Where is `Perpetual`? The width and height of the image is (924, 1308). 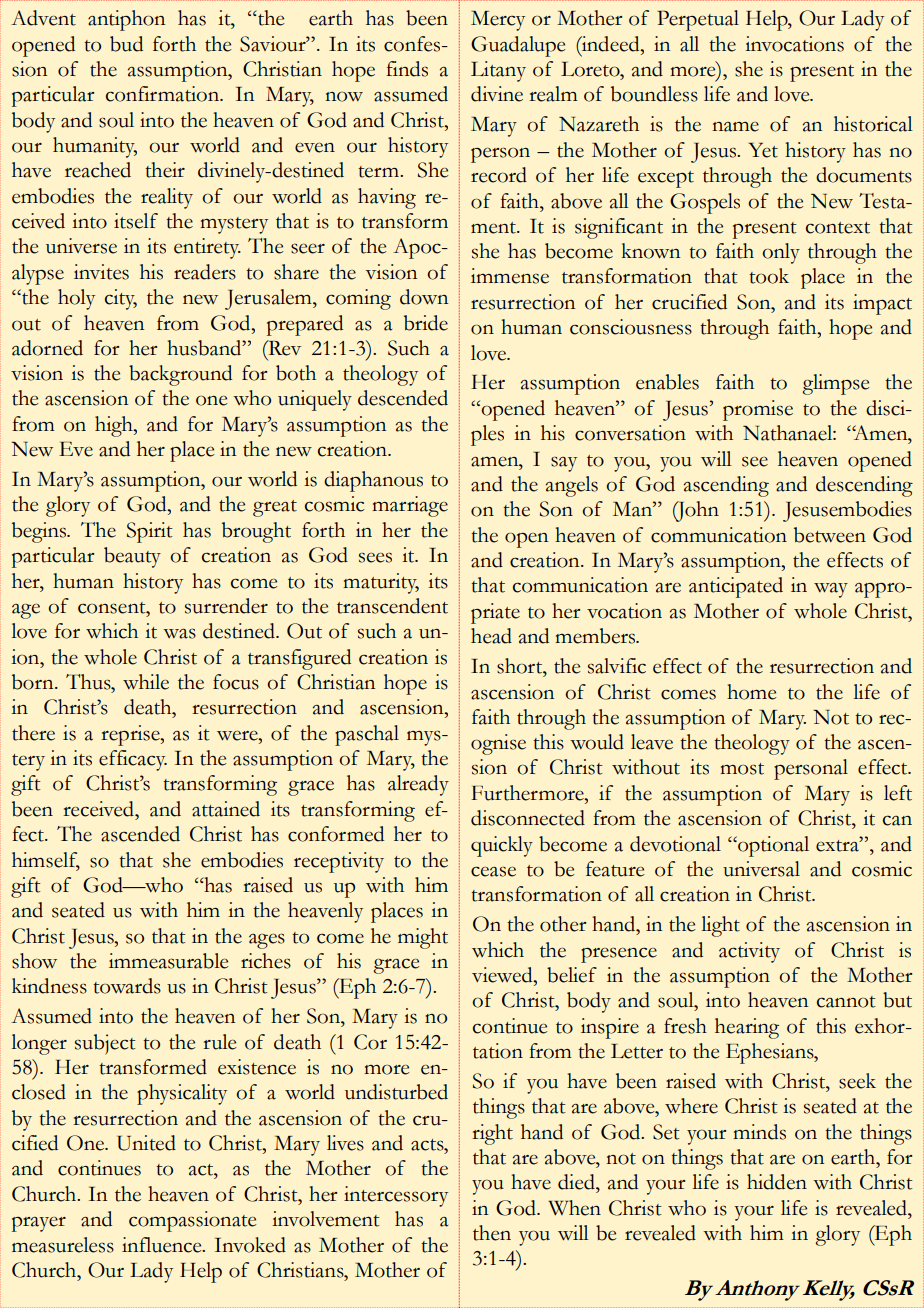 Perpetual is located at coordinates (698, 20).
